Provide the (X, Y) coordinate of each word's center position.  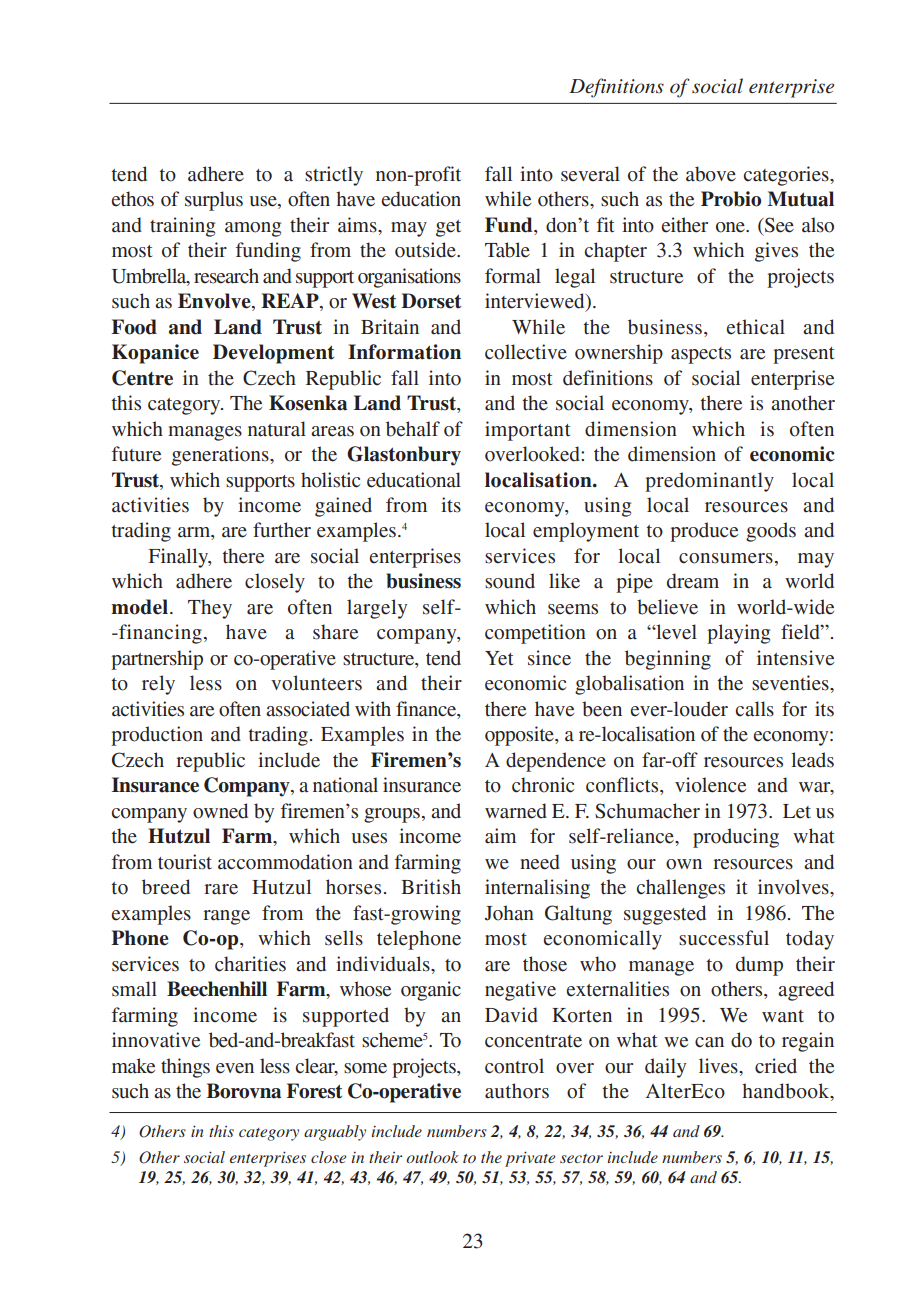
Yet (499, 658)
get (448, 228)
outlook (432, 1157)
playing (738, 634)
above (711, 174)
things (185, 1068)
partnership (157, 660)
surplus (214, 201)
